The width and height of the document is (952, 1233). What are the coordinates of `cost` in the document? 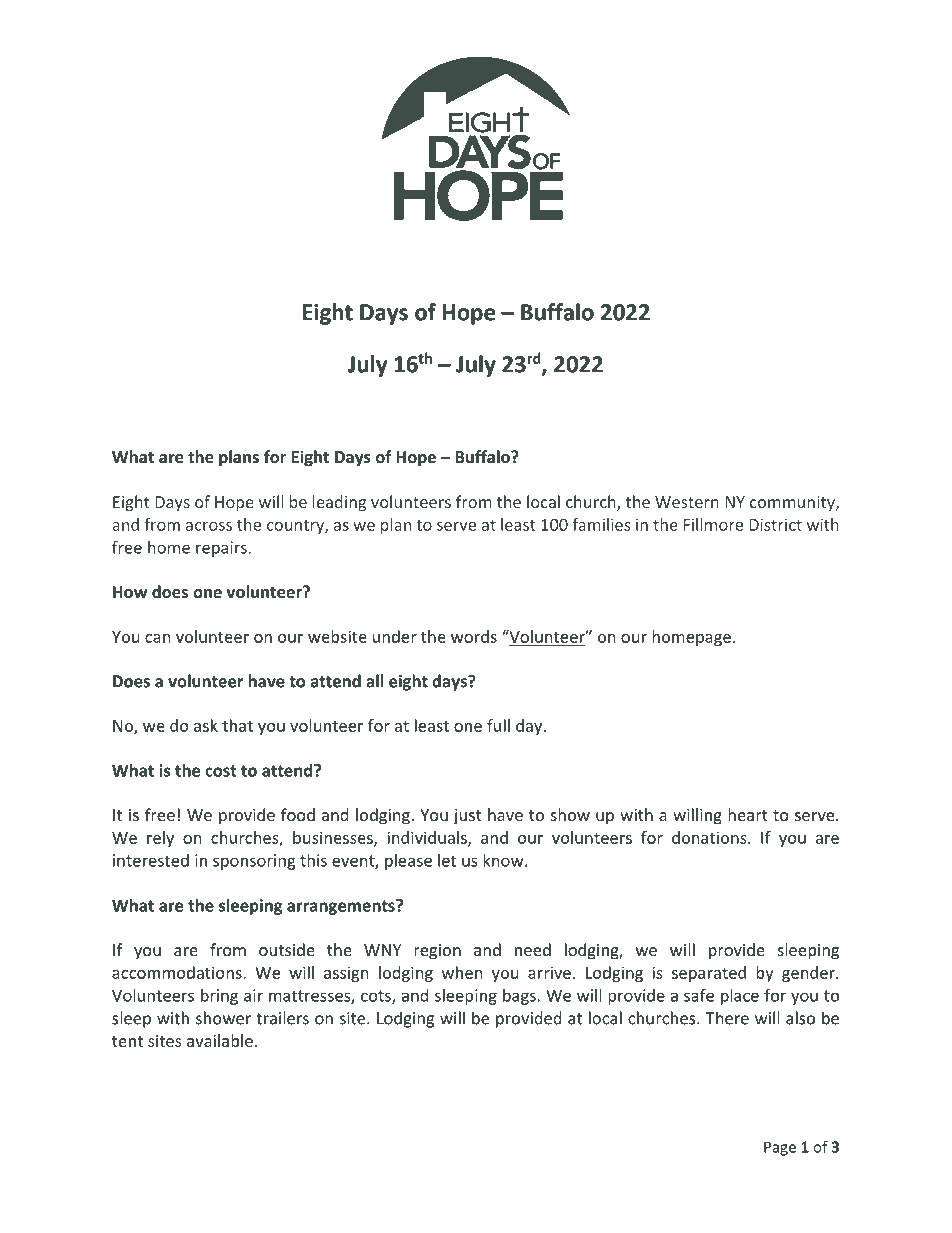 It's located at (221, 771).
